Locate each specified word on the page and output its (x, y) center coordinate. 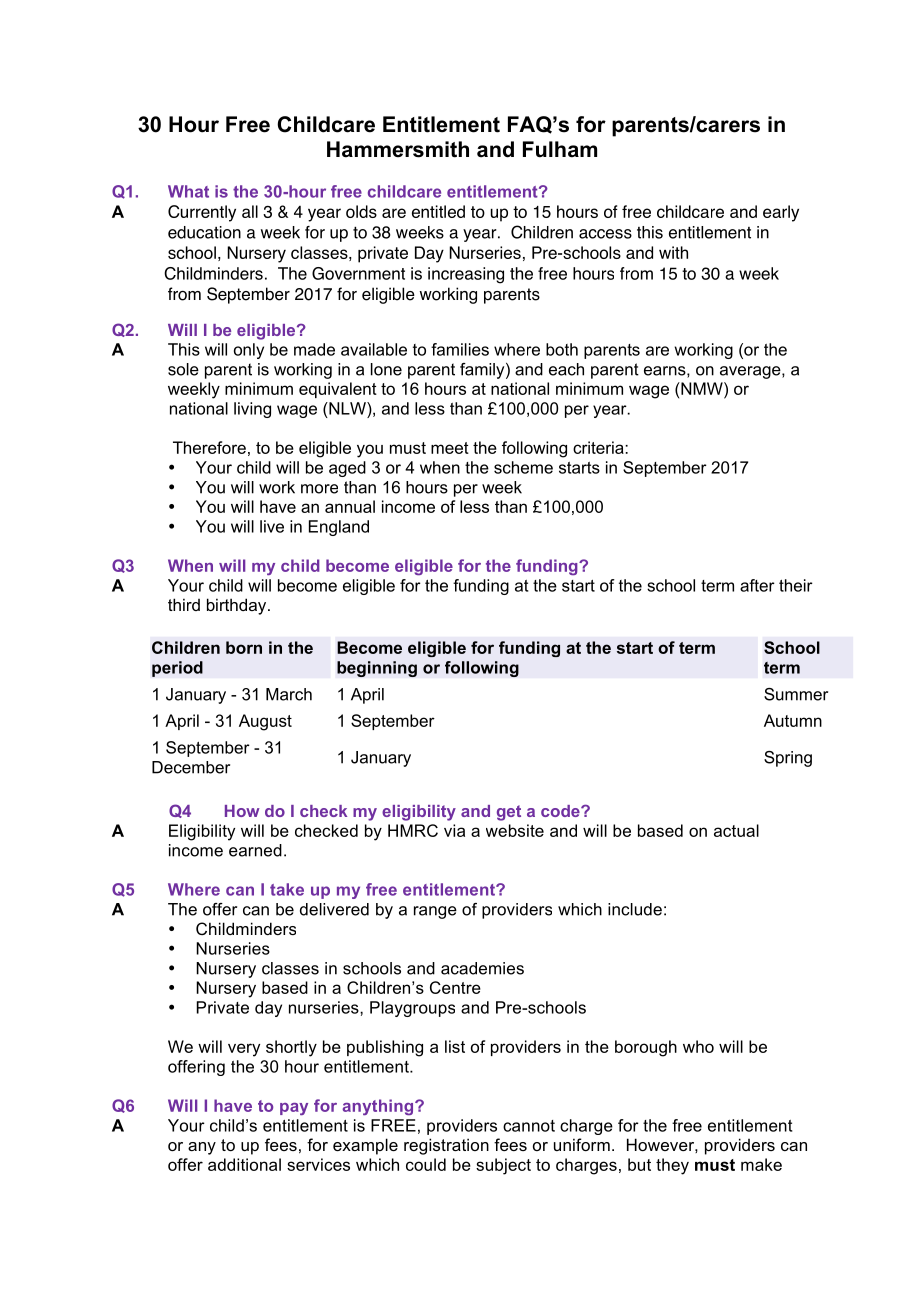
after (757, 585)
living (252, 410)
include (635, 909)
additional (244, 1164)
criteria (599, 447)
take (287, 889)
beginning (377, 669)
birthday (238, 606)
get (509, 813)
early (781, 213)
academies (482, 968)
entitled (438, 211)
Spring (788, 759)
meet (450, 448)
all (250, 211)
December (191, 767)
